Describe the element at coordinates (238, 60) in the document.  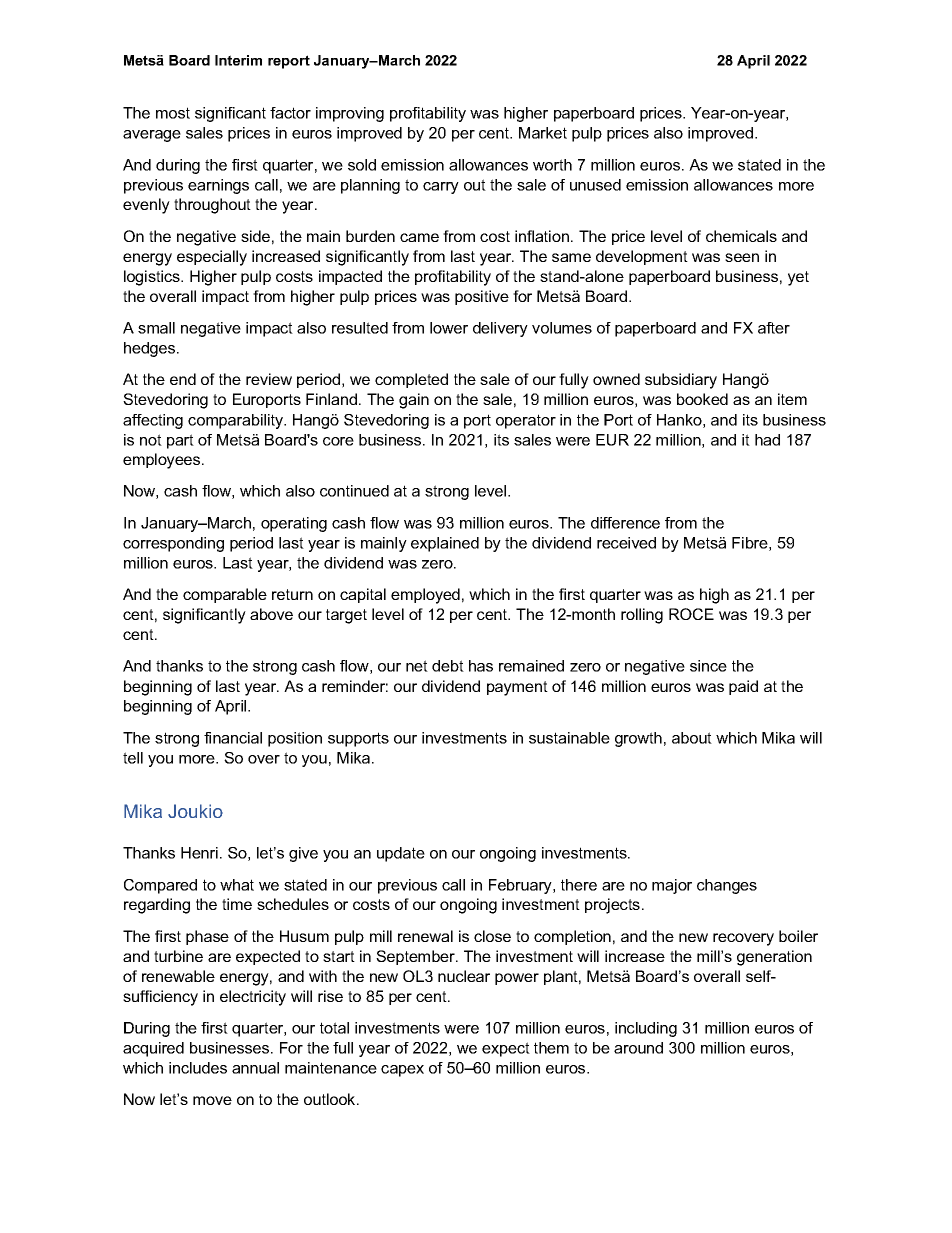
I see `Interim` at that location.
